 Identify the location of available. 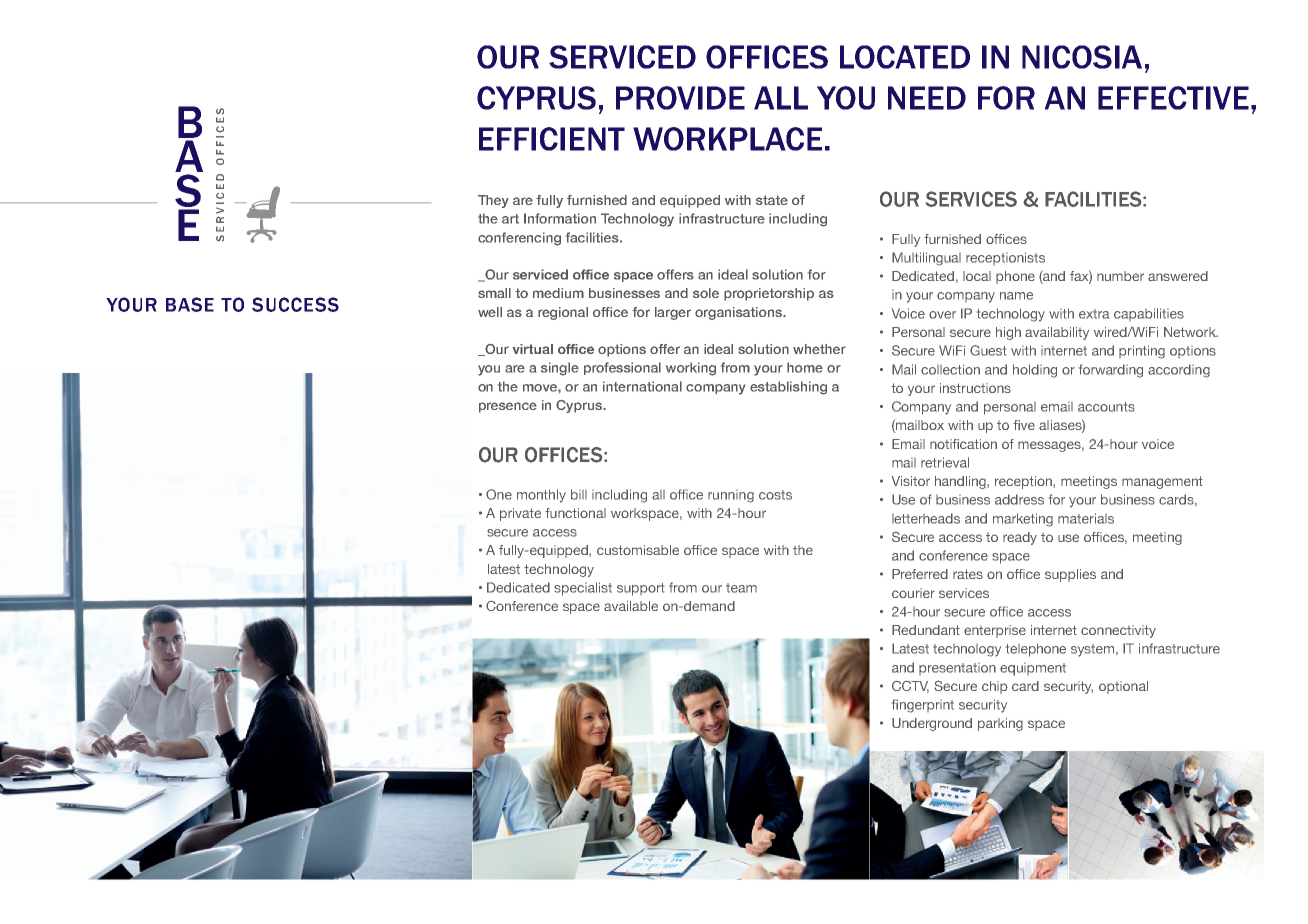
(631, 606).
